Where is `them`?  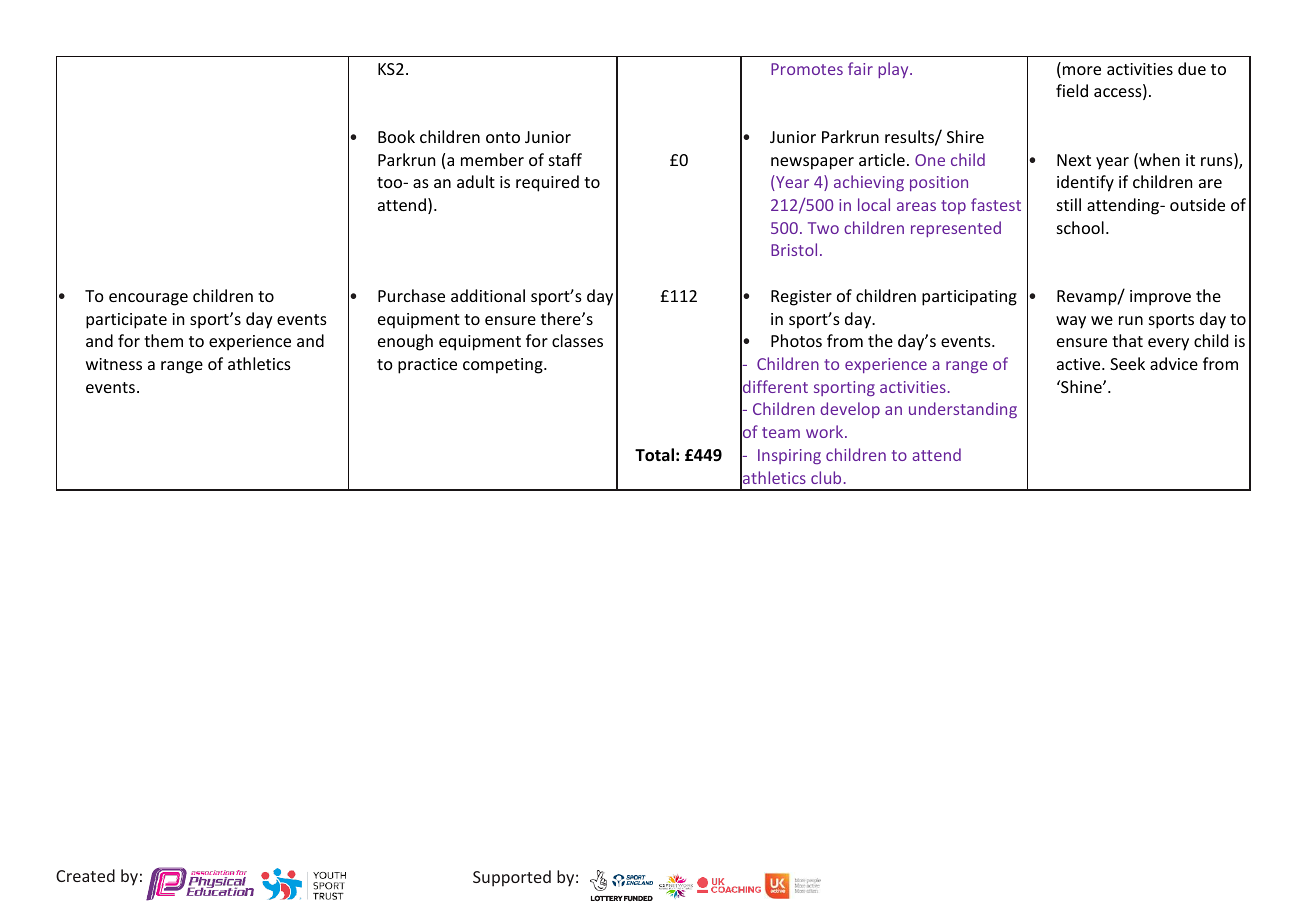
them is located at coordinates (163, 340).
